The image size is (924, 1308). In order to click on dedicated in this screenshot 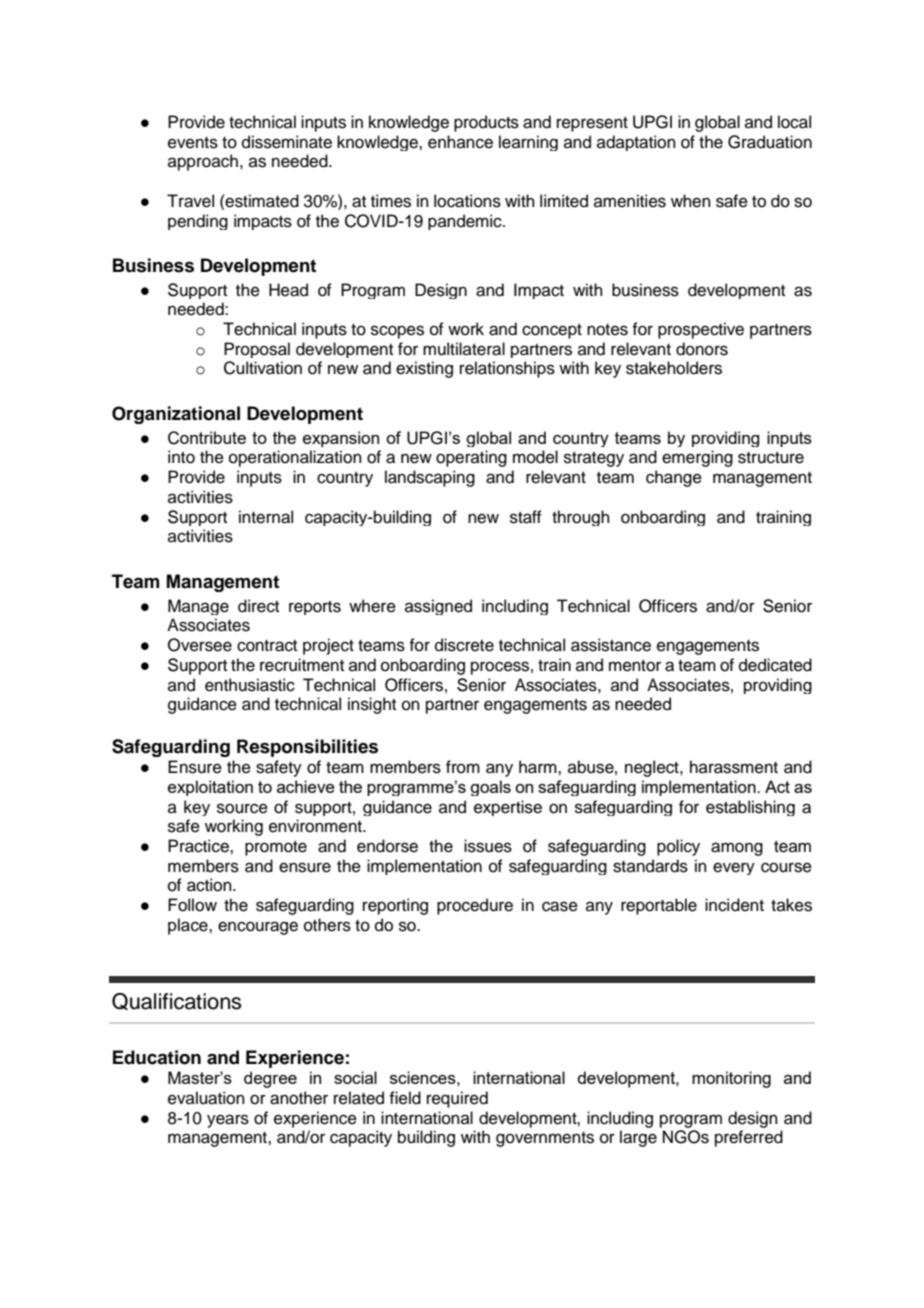, I will do `click(775, 665)`.
